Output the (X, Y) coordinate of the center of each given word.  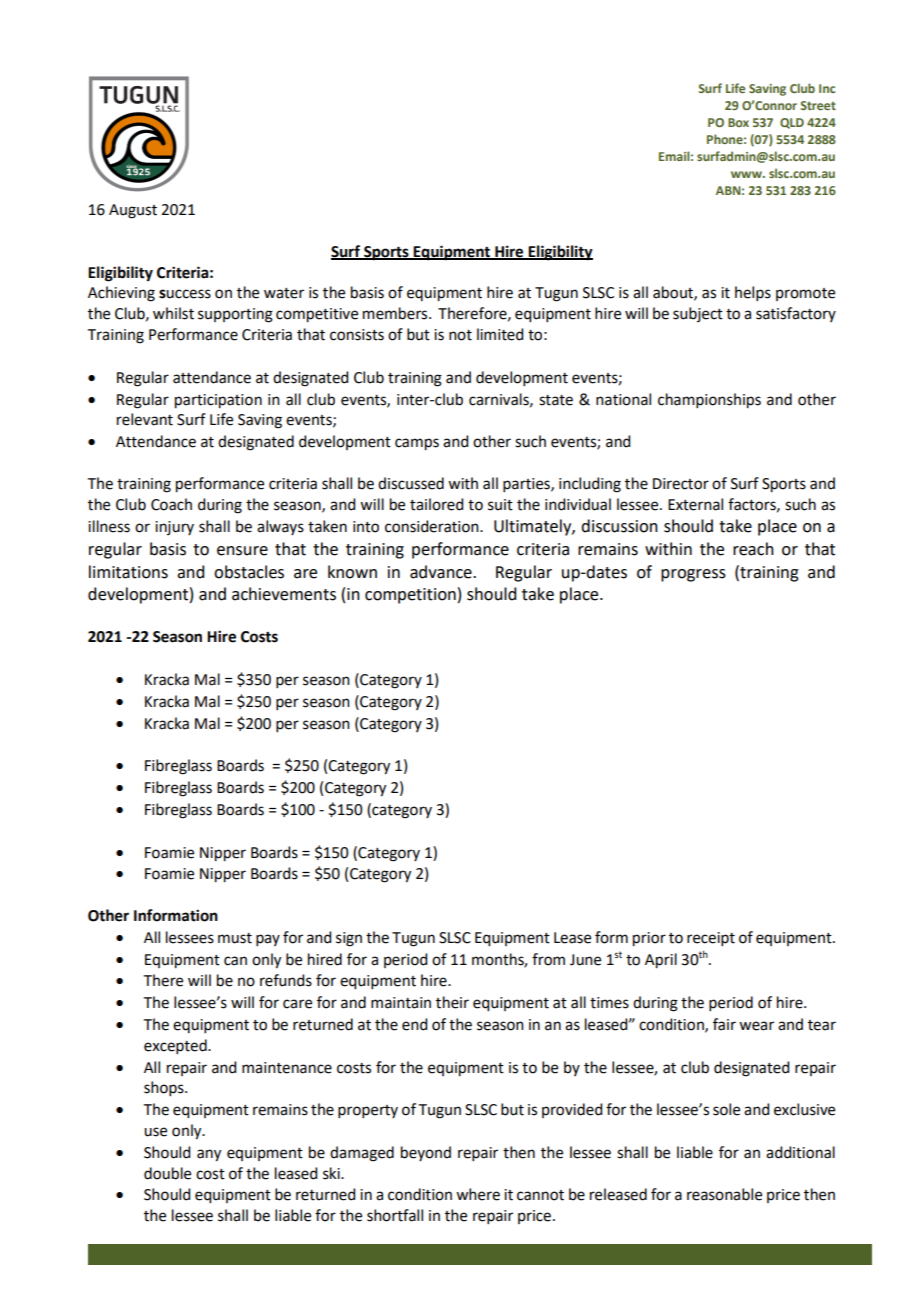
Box (738, 122)
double (167, 1173)
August (133, 211)
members (396, 313)
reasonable (724, 1194)
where (478, 1194)
